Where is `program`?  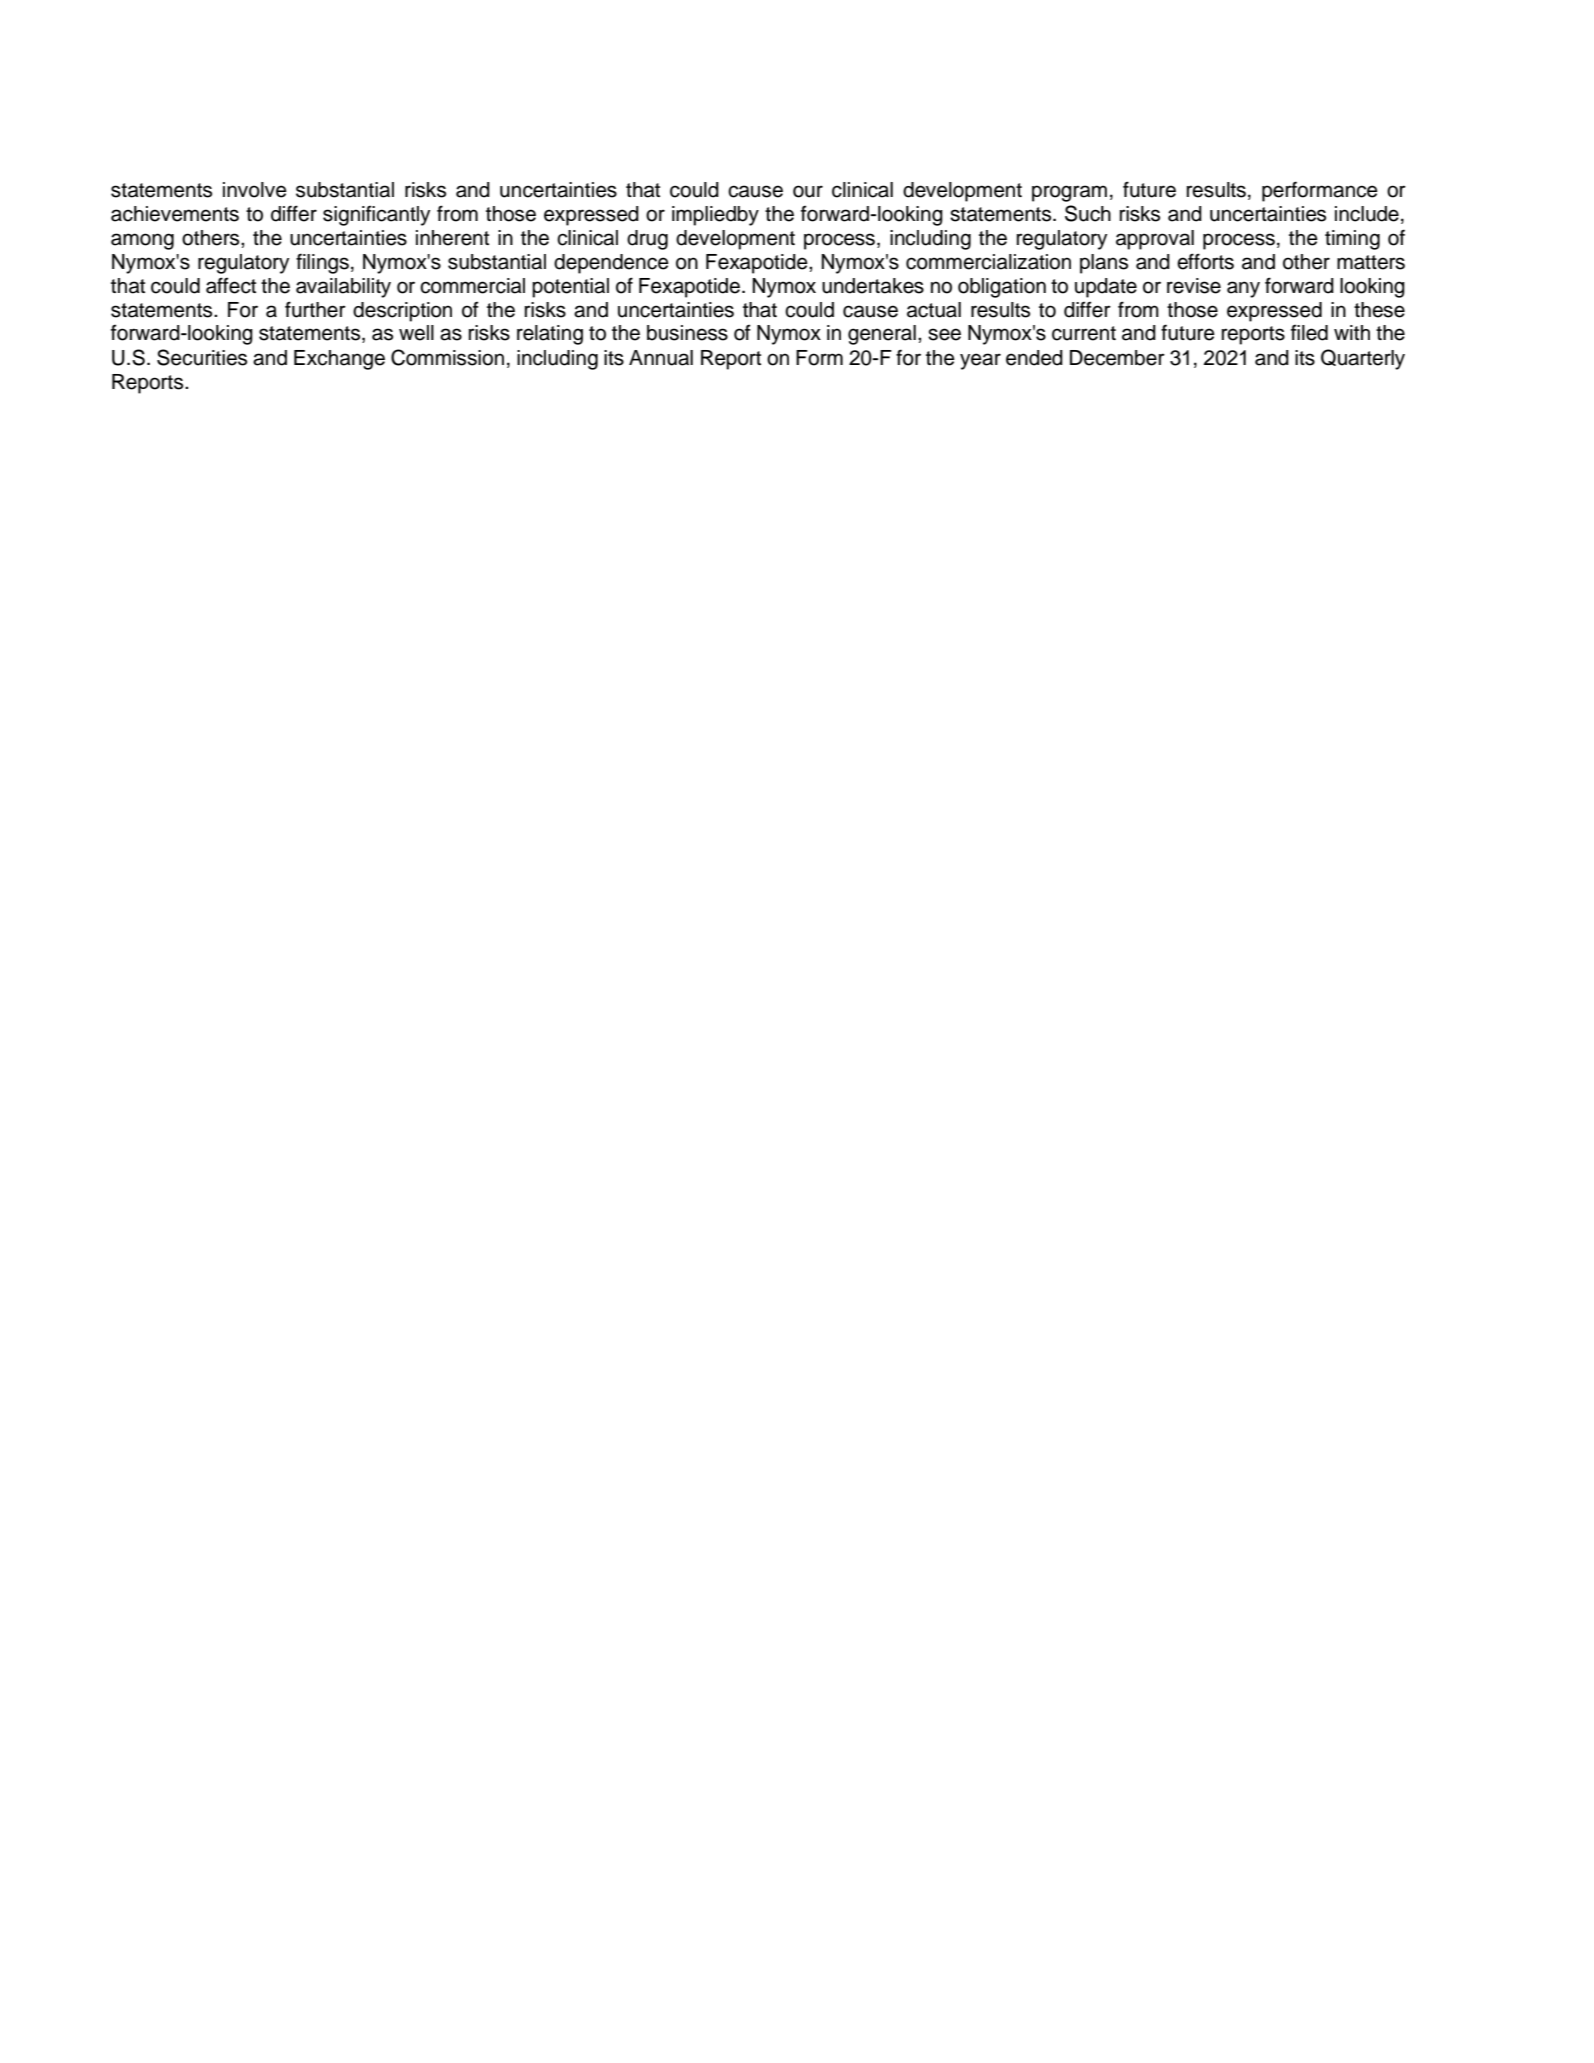 program is located at coordinates (1069, 193).
